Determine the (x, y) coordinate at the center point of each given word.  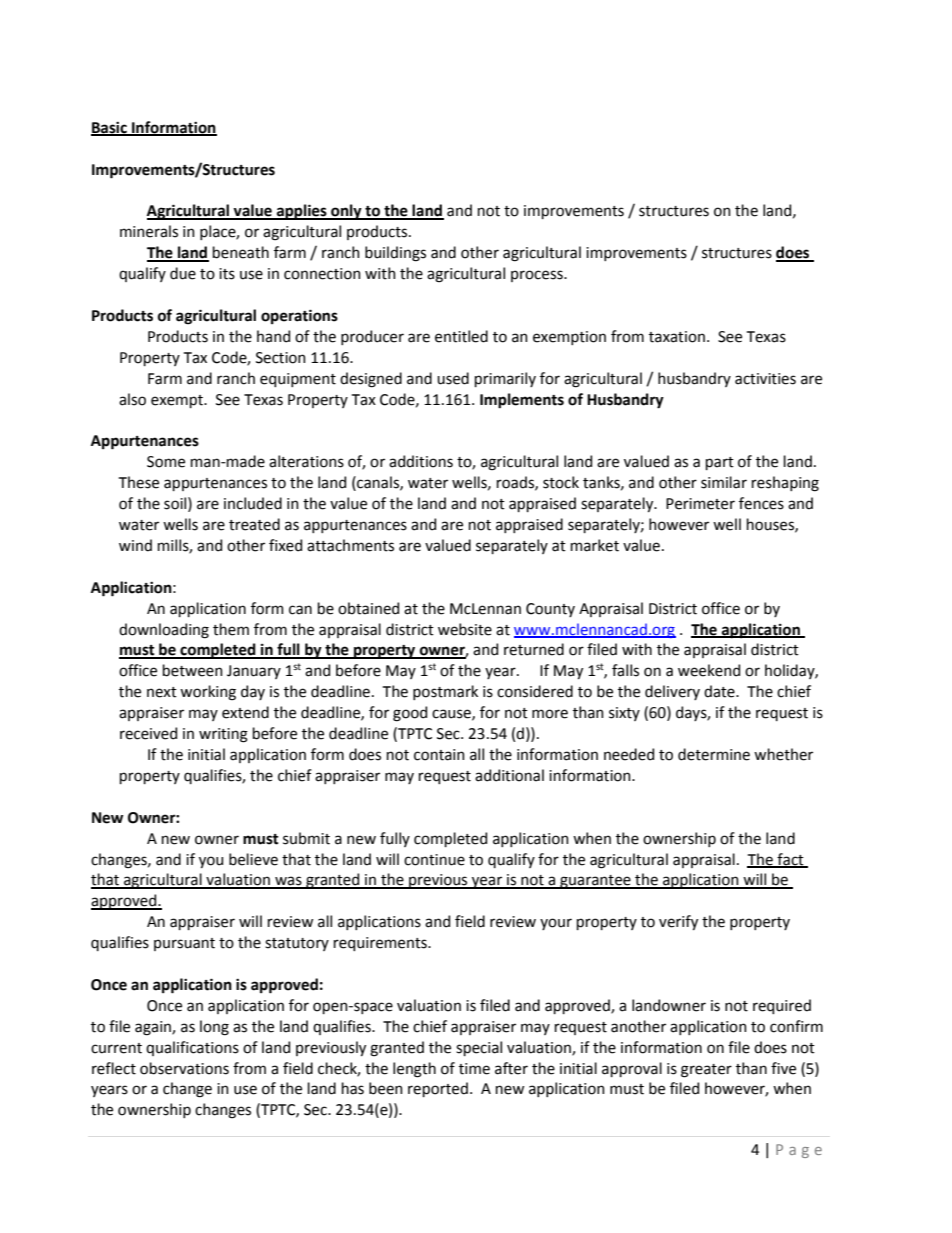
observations (184, 1068)
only (346, 212)
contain (439, 755)
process (538, 276)
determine (714, 754)
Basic (110, 128)
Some (166, 462)
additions (421, 461)
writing (223, 735)
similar (724, 482)
